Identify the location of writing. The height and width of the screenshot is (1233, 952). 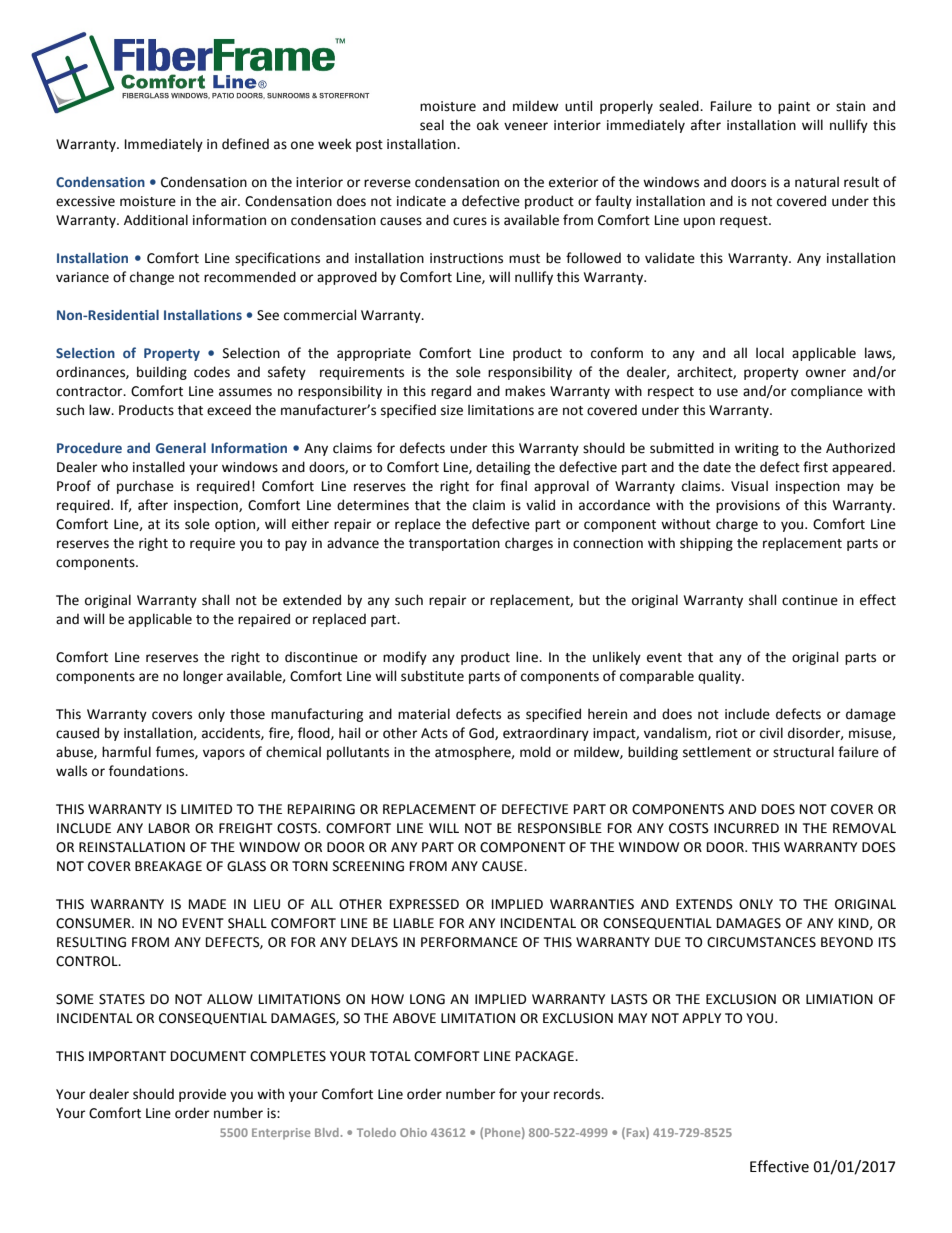
(757, 449).
